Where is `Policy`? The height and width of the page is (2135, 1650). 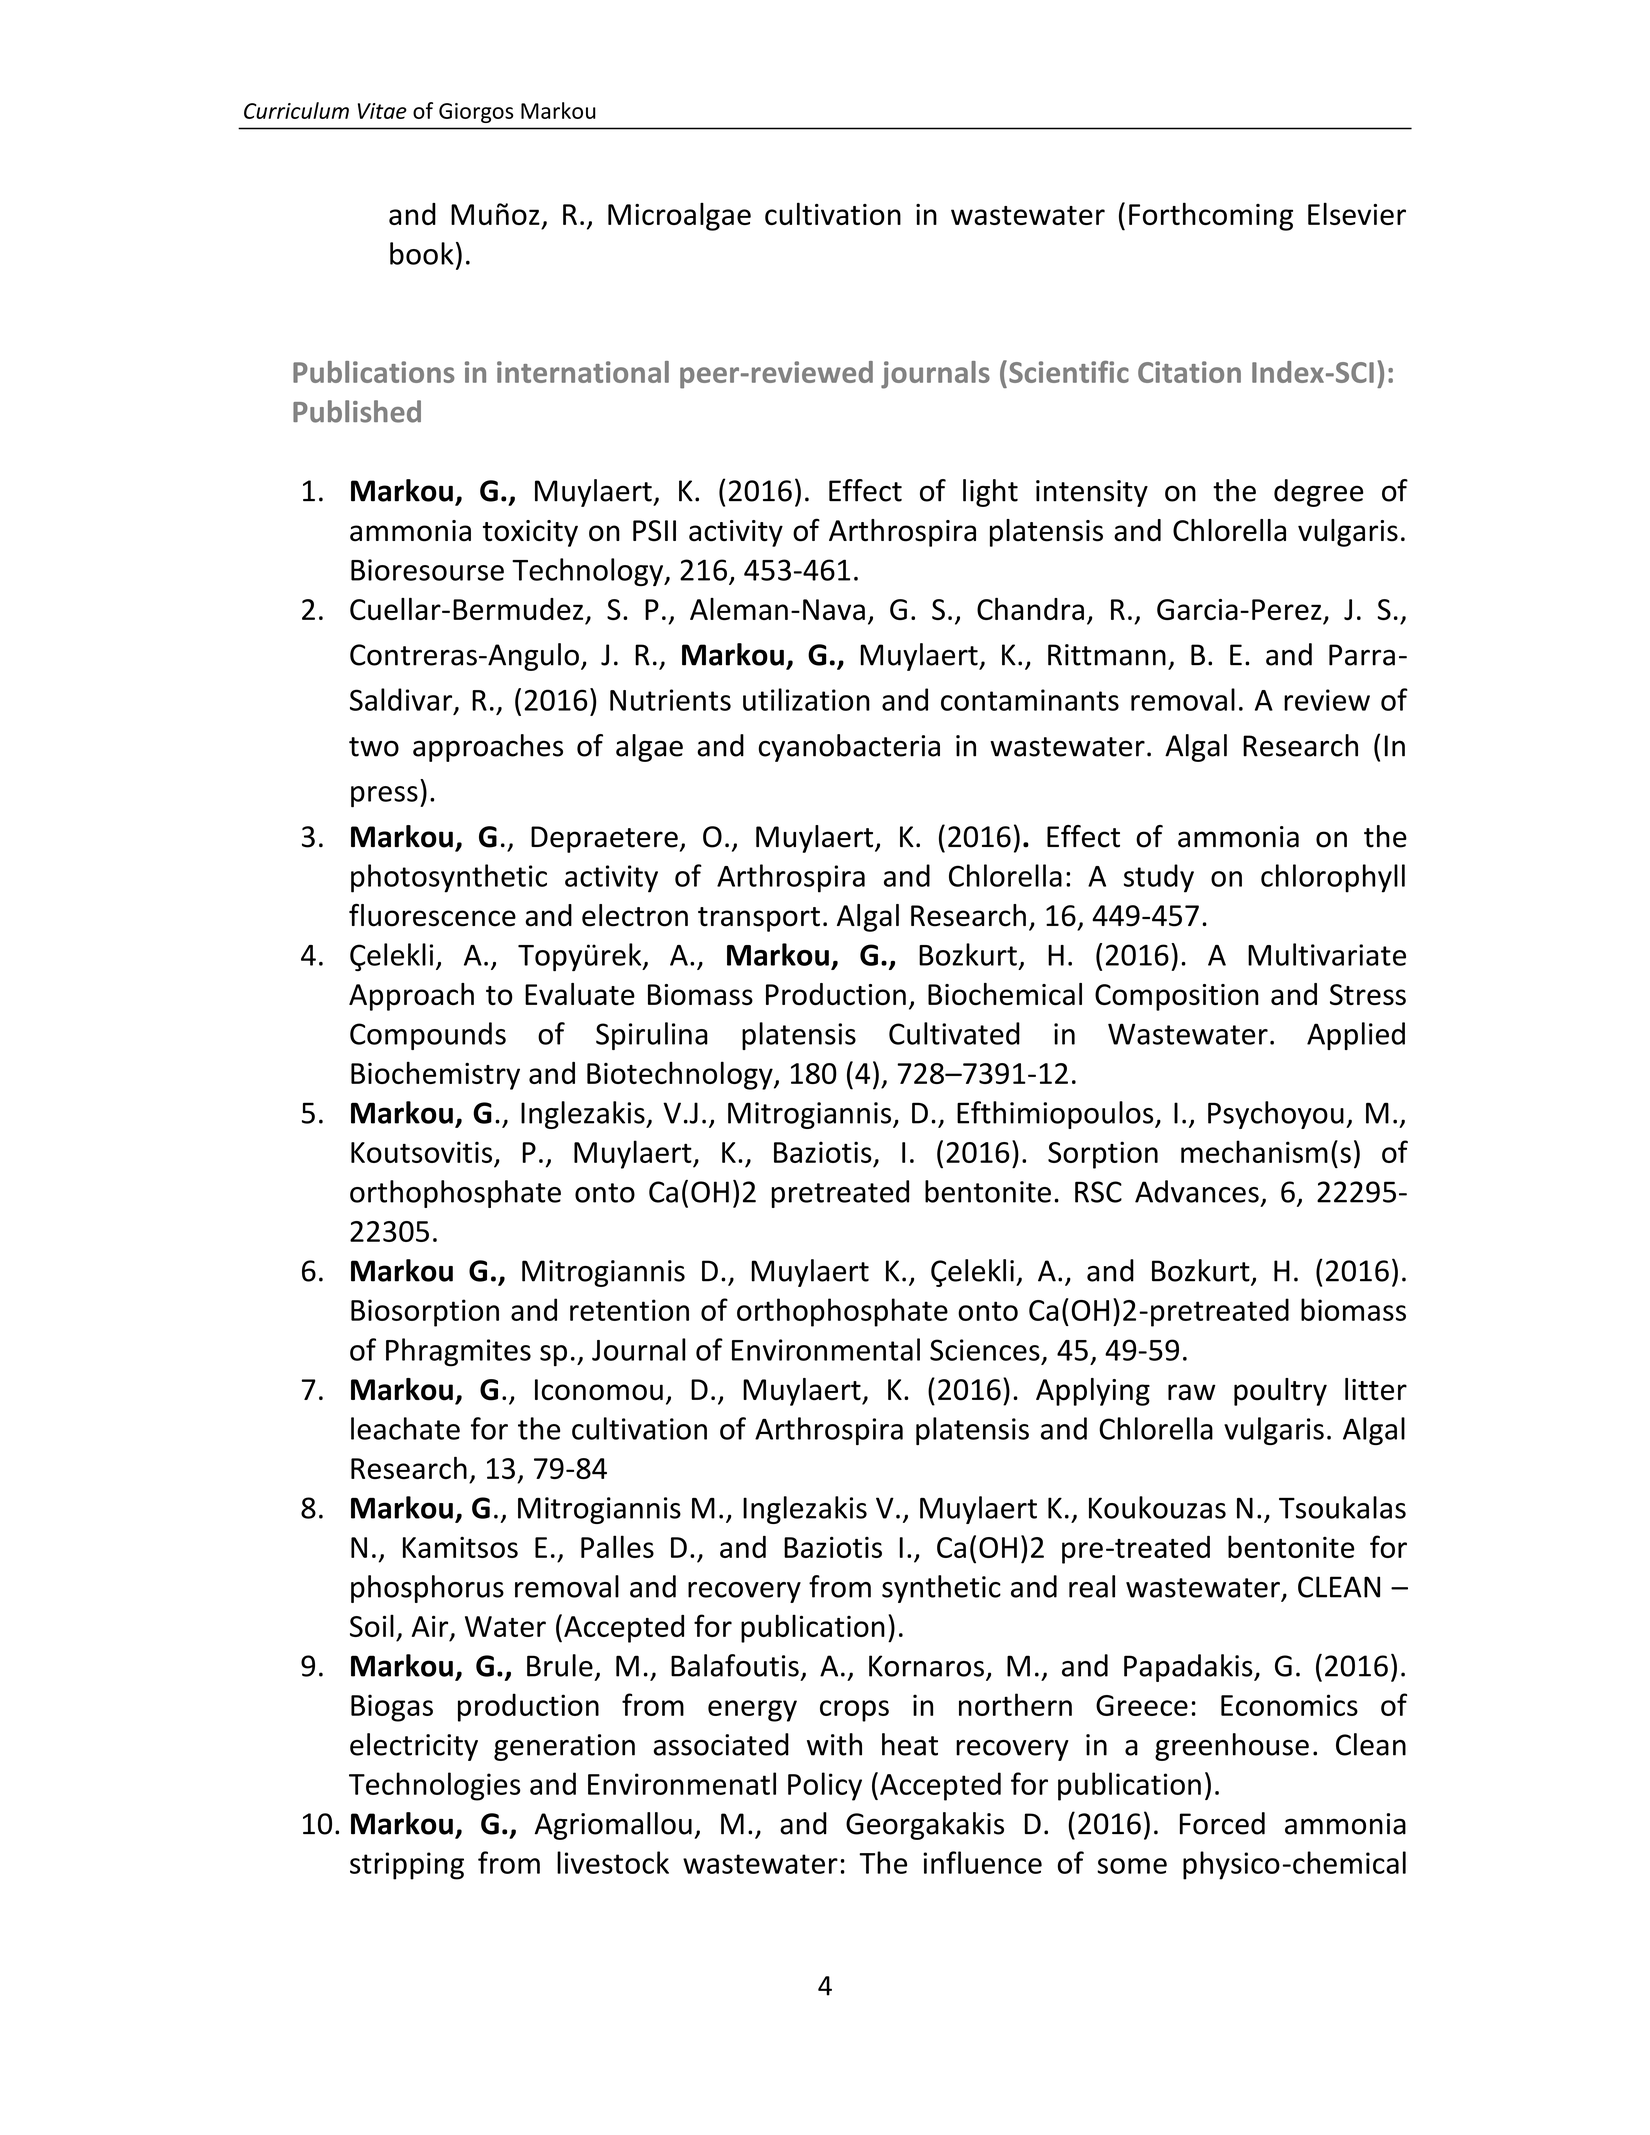
Policy is located at coordinates (825, 1786).
